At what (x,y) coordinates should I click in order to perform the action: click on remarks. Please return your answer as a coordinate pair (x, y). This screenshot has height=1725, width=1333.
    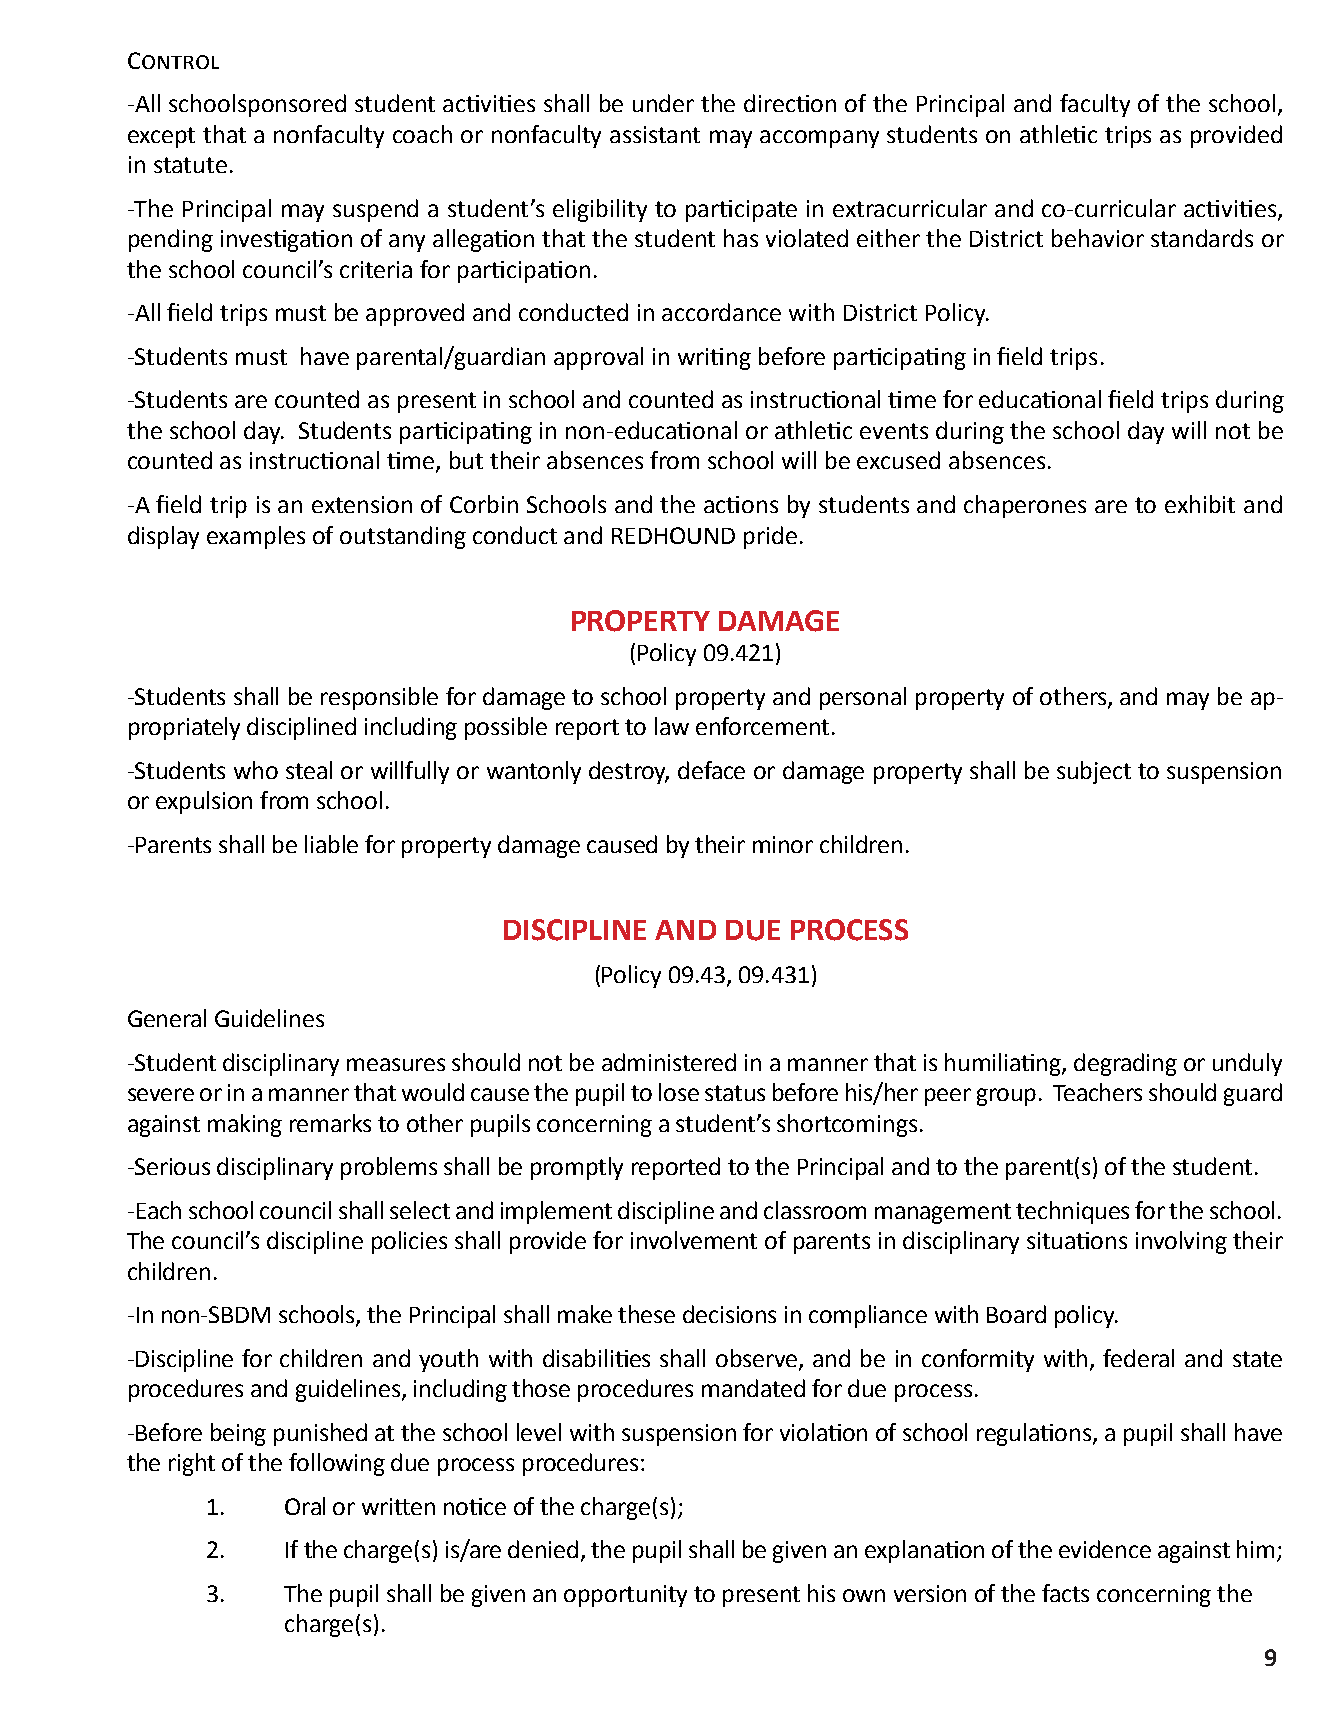
    Looking at the image, I should click on (330, 1123).
